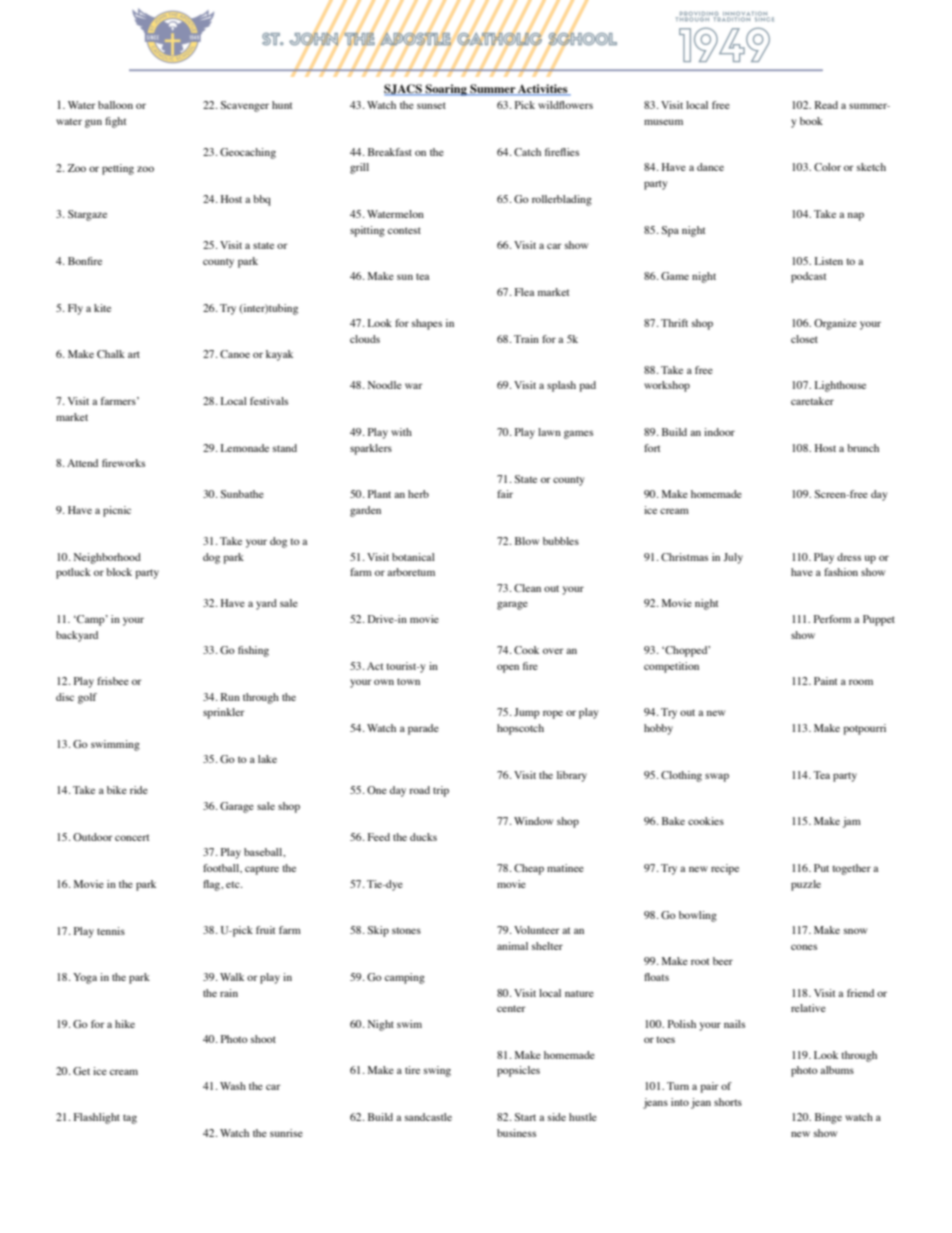  Describe the element at coordinates (423, 837) in the image. I see `ducks` at that location.
